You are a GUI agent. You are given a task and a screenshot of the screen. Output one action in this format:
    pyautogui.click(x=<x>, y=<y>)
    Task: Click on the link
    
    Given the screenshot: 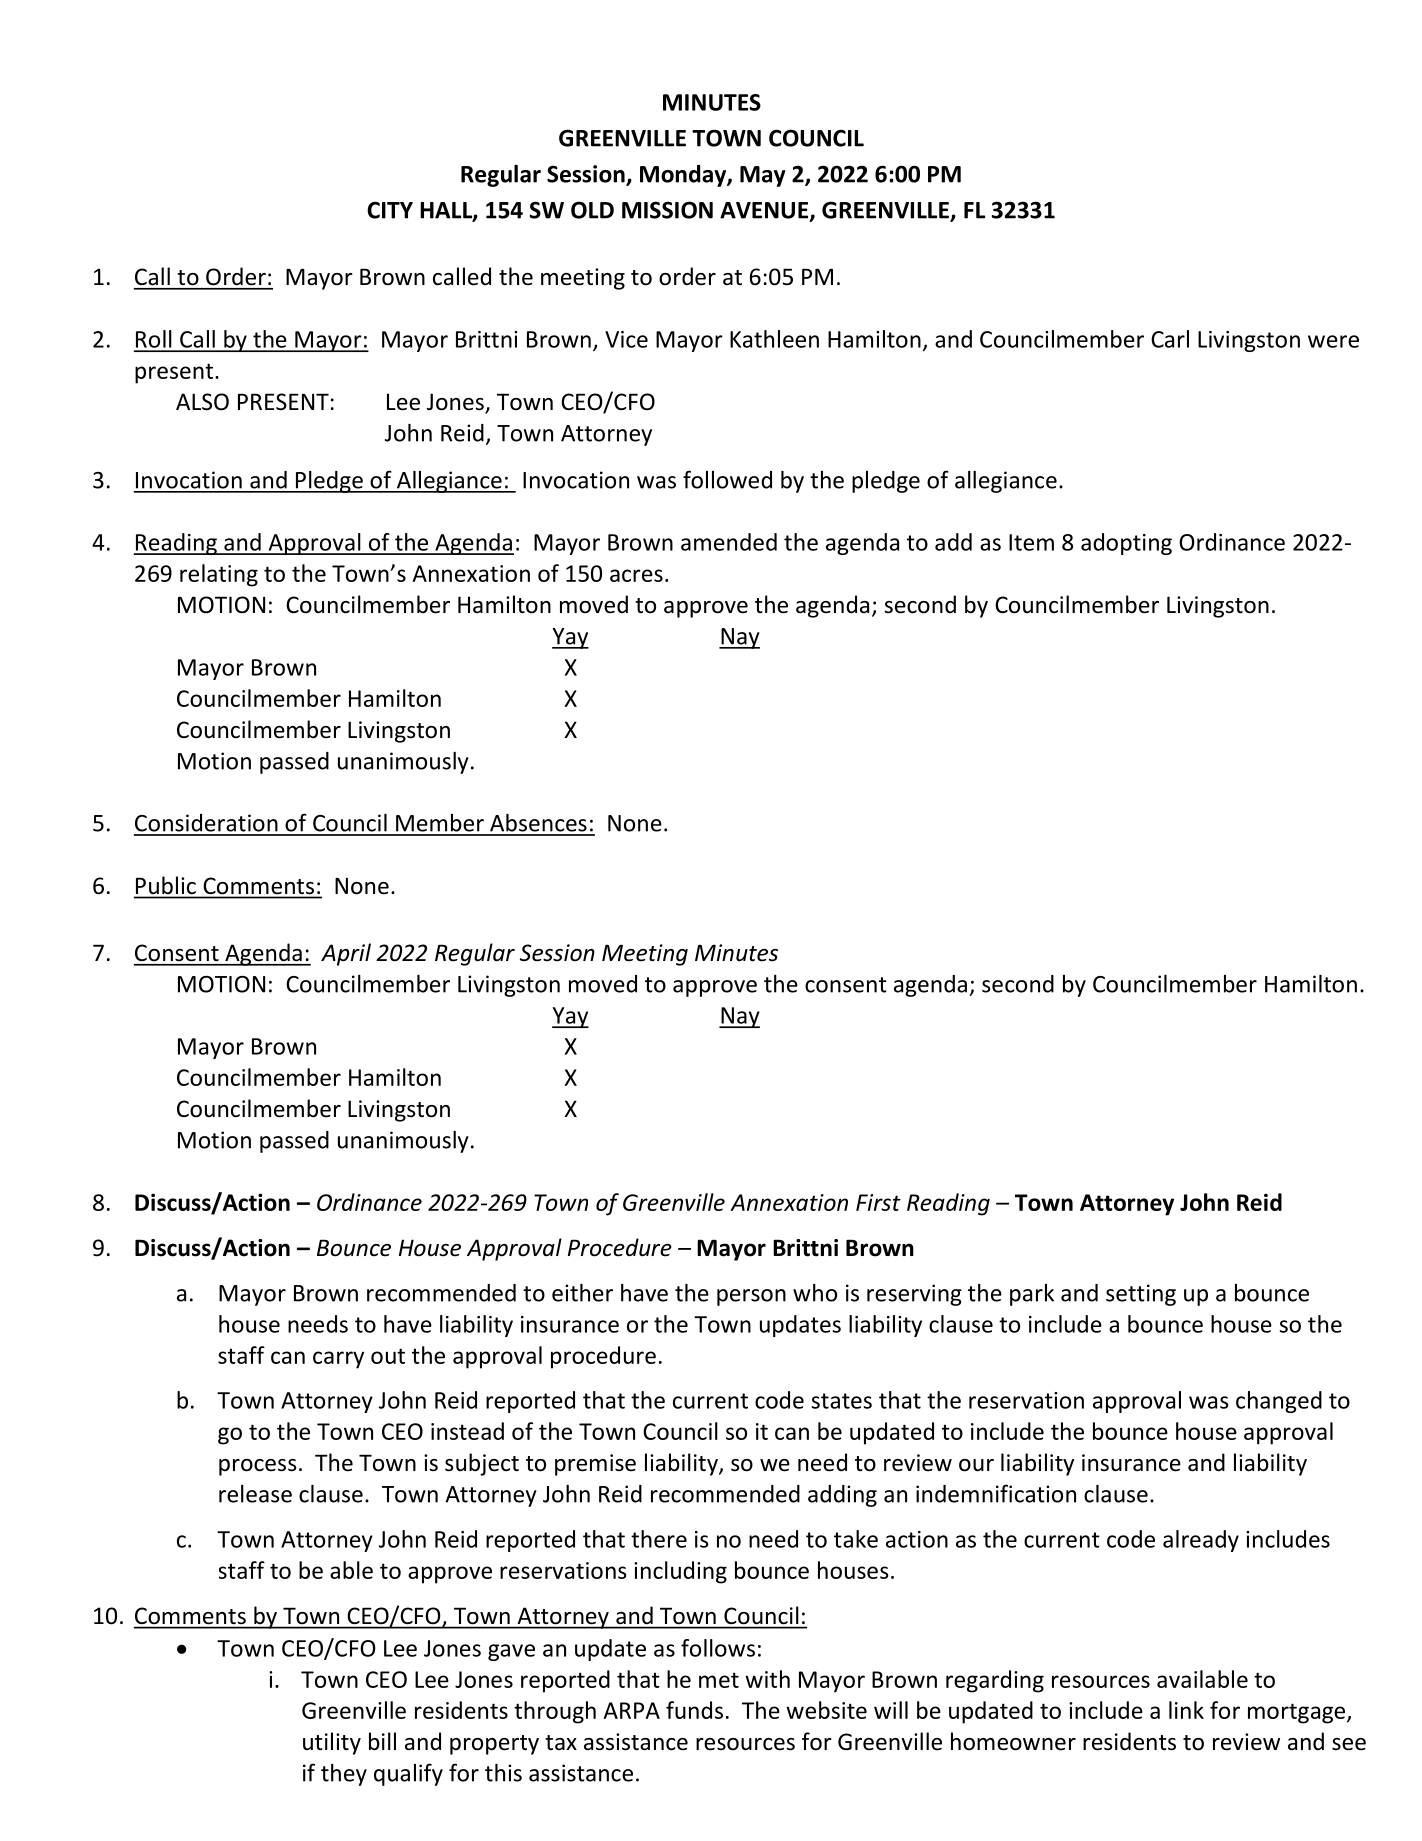 What is the action you would take?
    pyautogui.click(x=1186, y=1710)
